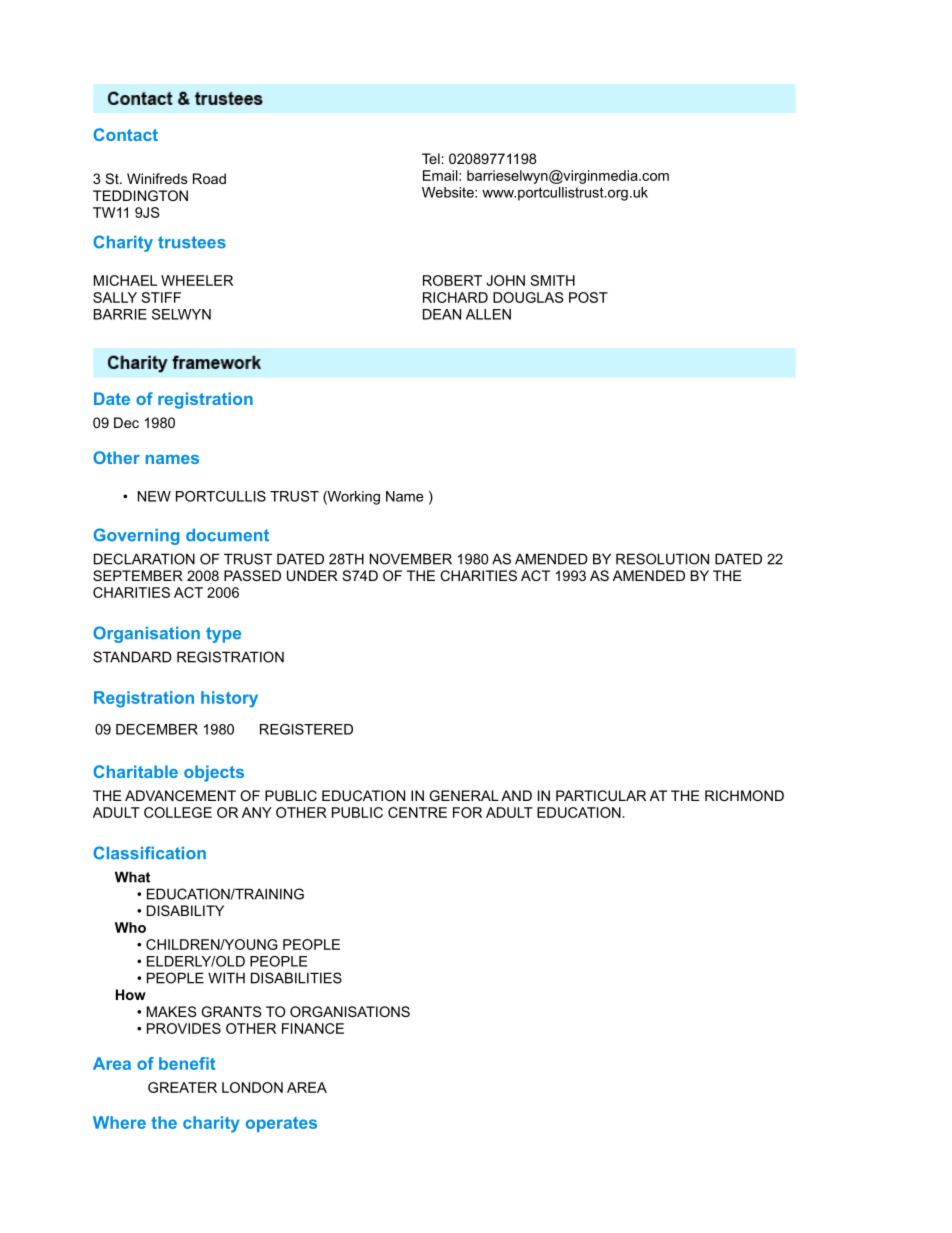 The height and width of the screenshot is (1233, 952). What do you see at coordinates (223, 635) in the screenshot?
I see `type` at bounding box center [223, 635].
